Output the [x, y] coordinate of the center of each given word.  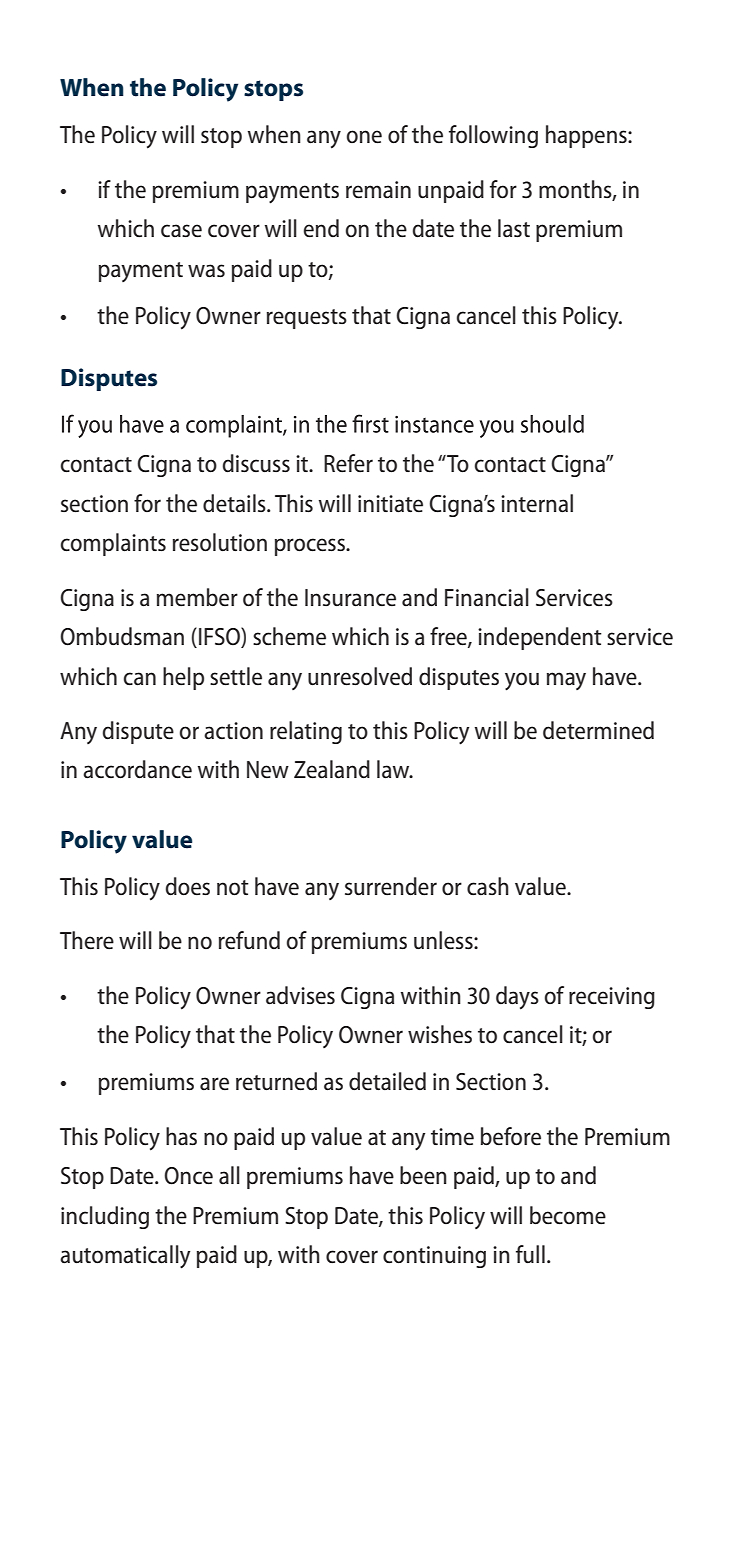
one [364, 137]
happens [587, 136]
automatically [125, 1257]
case [181, 231]
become [568, 1215]
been [423, 1175]
